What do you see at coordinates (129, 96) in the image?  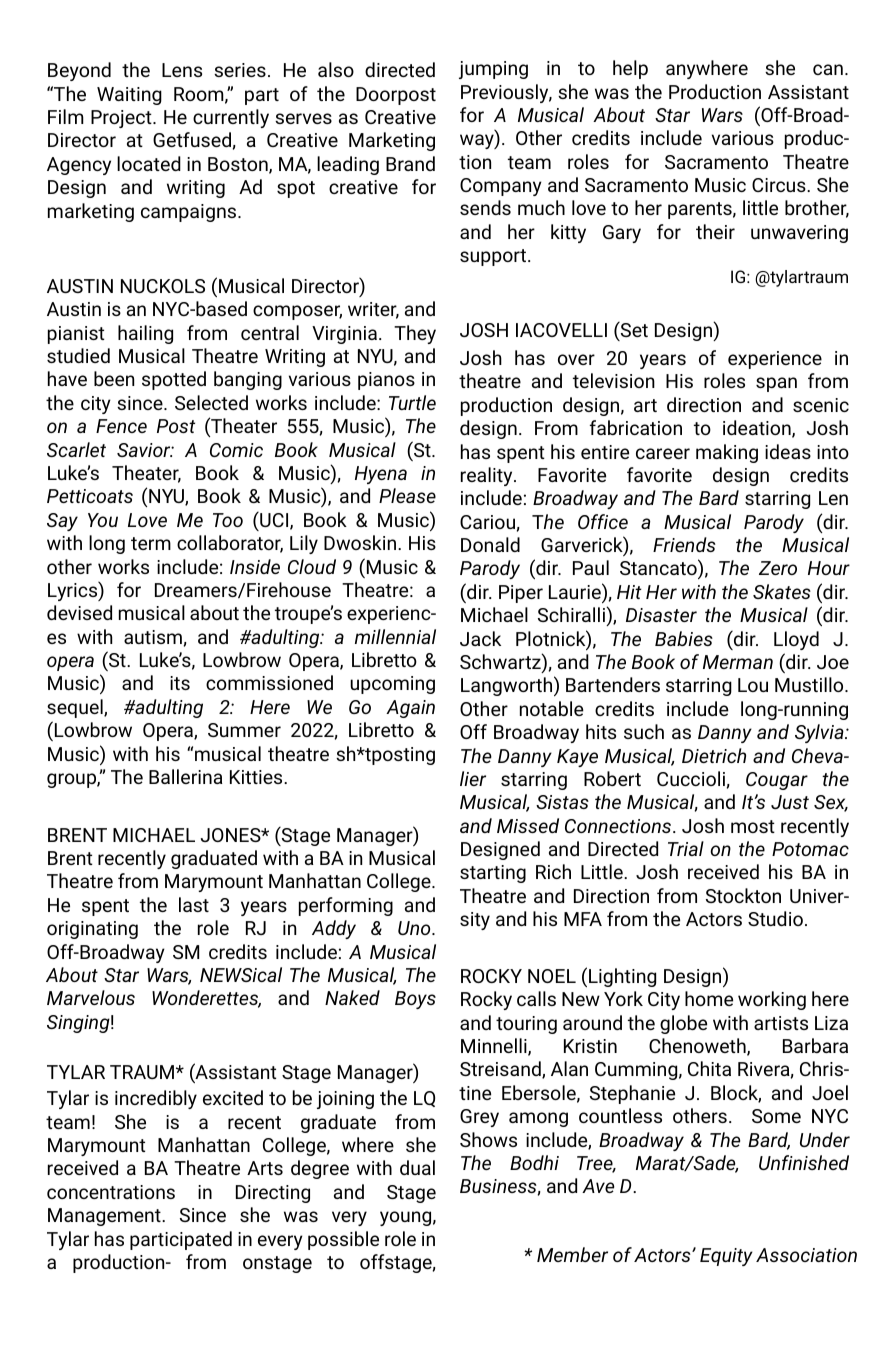 I see `Waiting` at bounding box center [129, 96].
